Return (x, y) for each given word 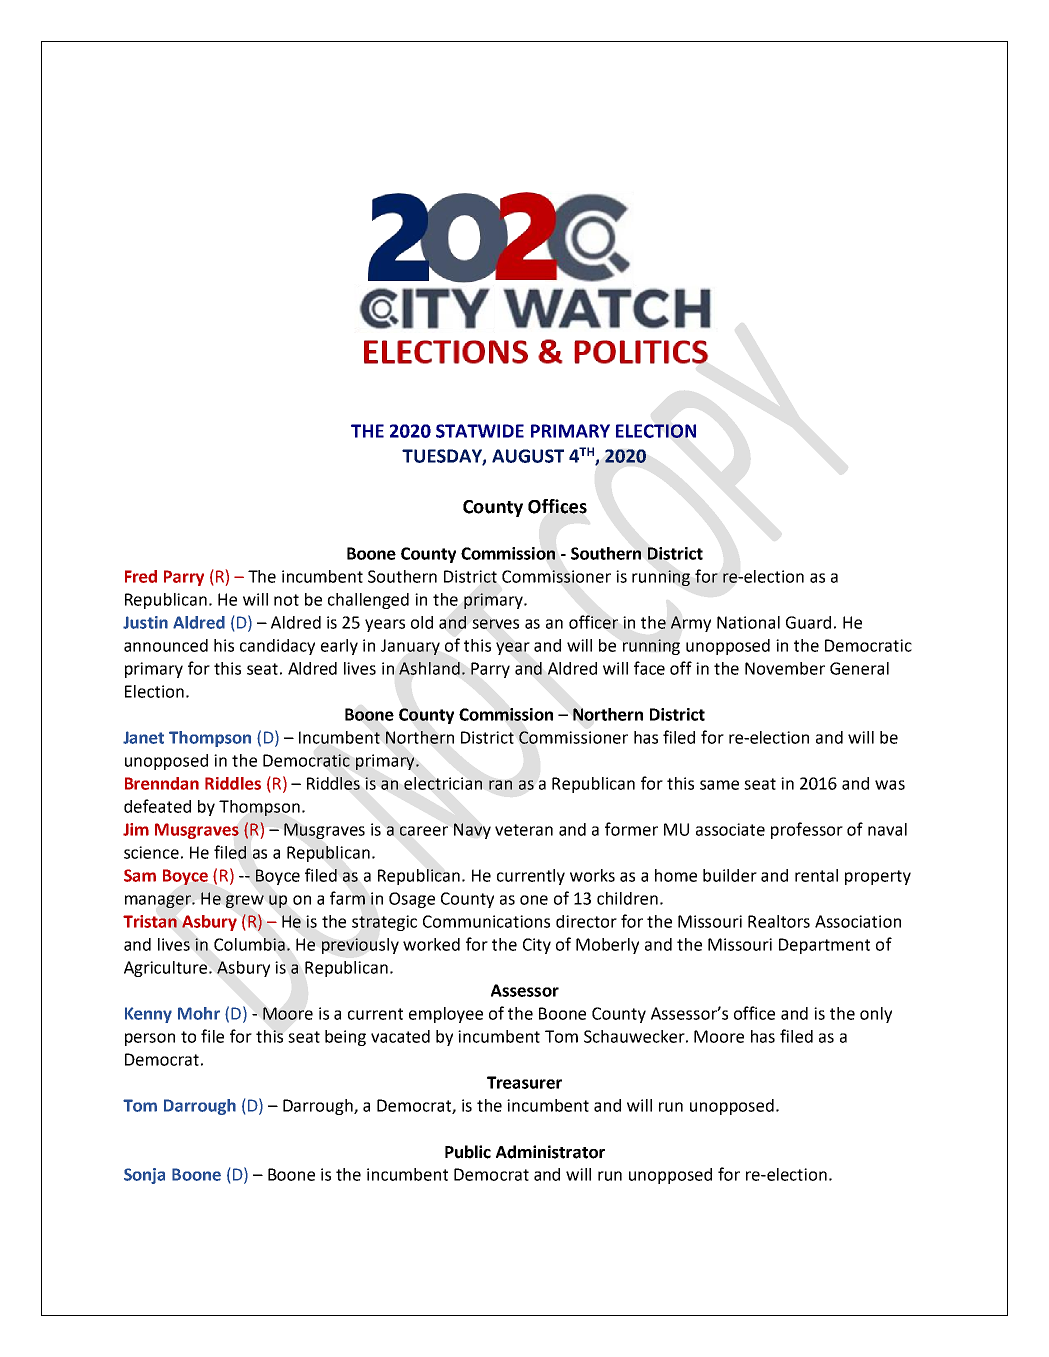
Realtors (779, 921)
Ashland (429, 668)
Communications (486, 921)
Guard (808, 622)
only (876, 1015)
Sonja (144, 1176)
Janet (143, 737)
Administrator (550, 1152)
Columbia (249, 944)
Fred (141, 576)
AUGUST (528, 456)
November (785, 668)
